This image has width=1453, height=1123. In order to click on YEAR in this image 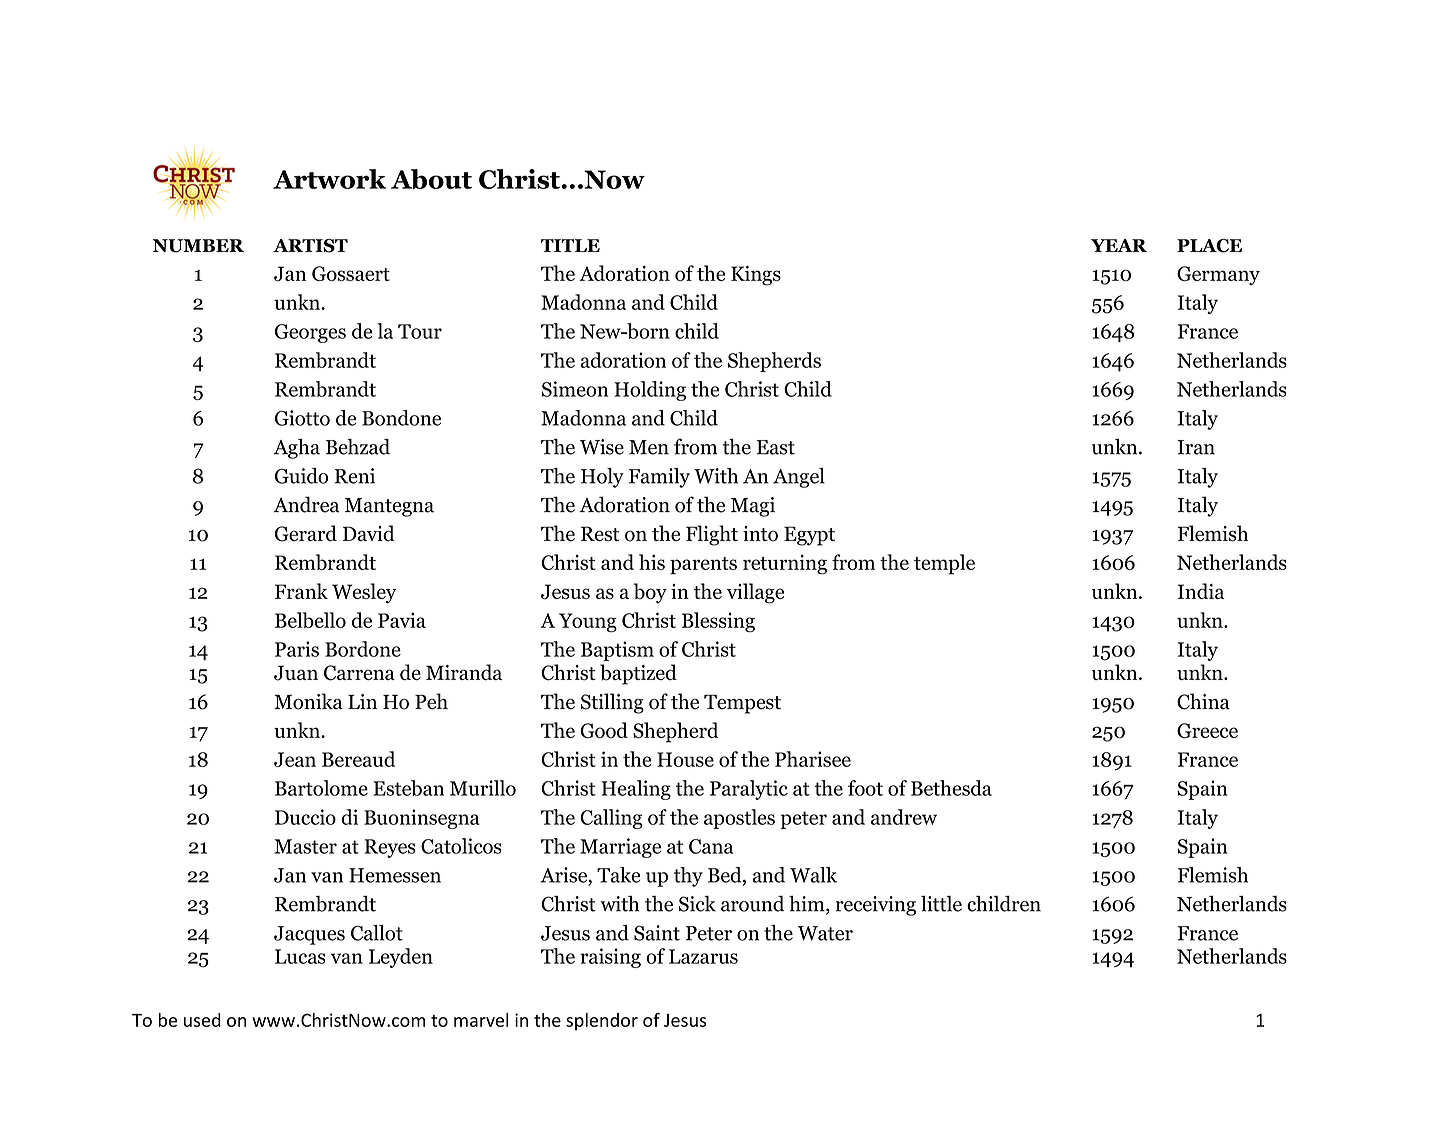, I will do `click(1119, 245)`.
